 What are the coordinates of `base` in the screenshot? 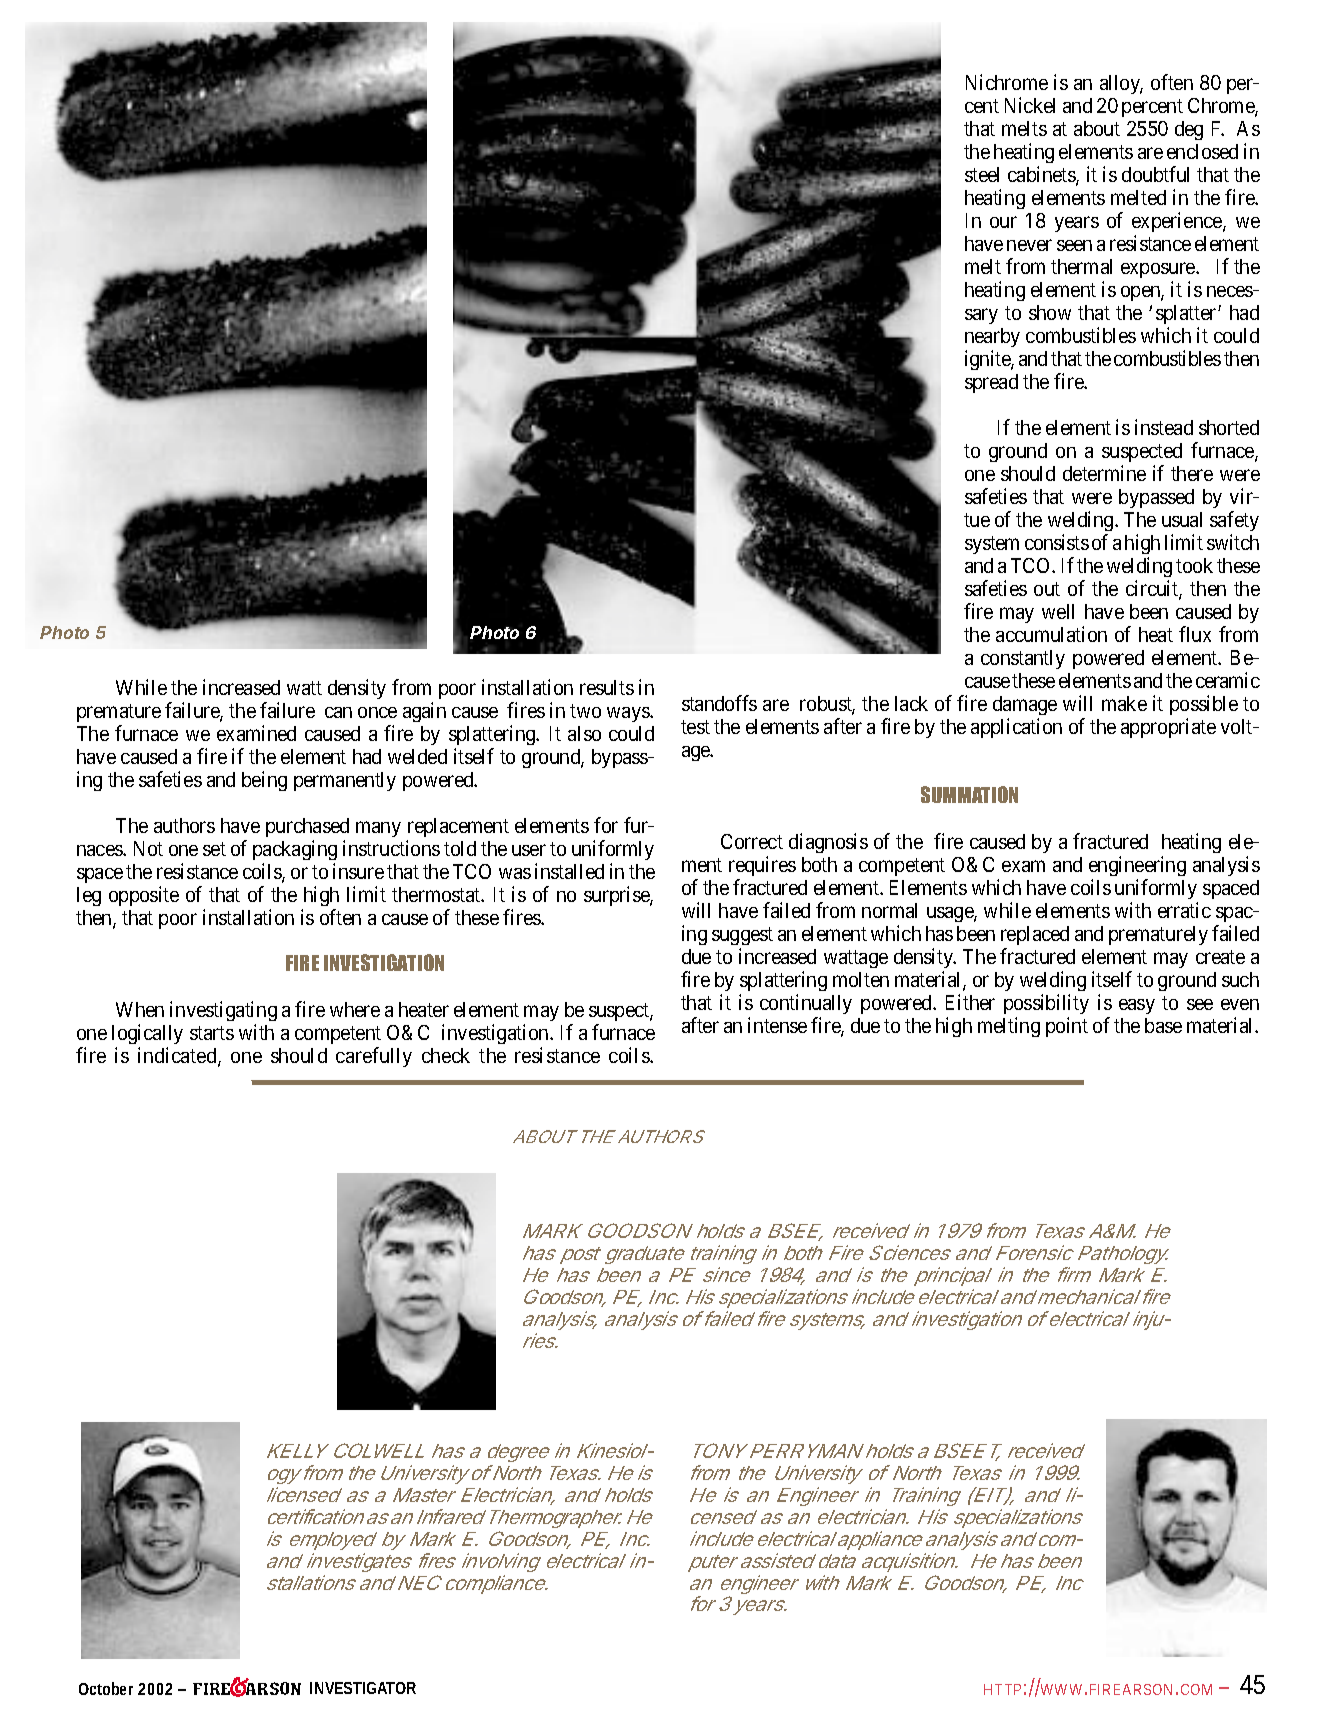 It's located at (1163, 1025).
